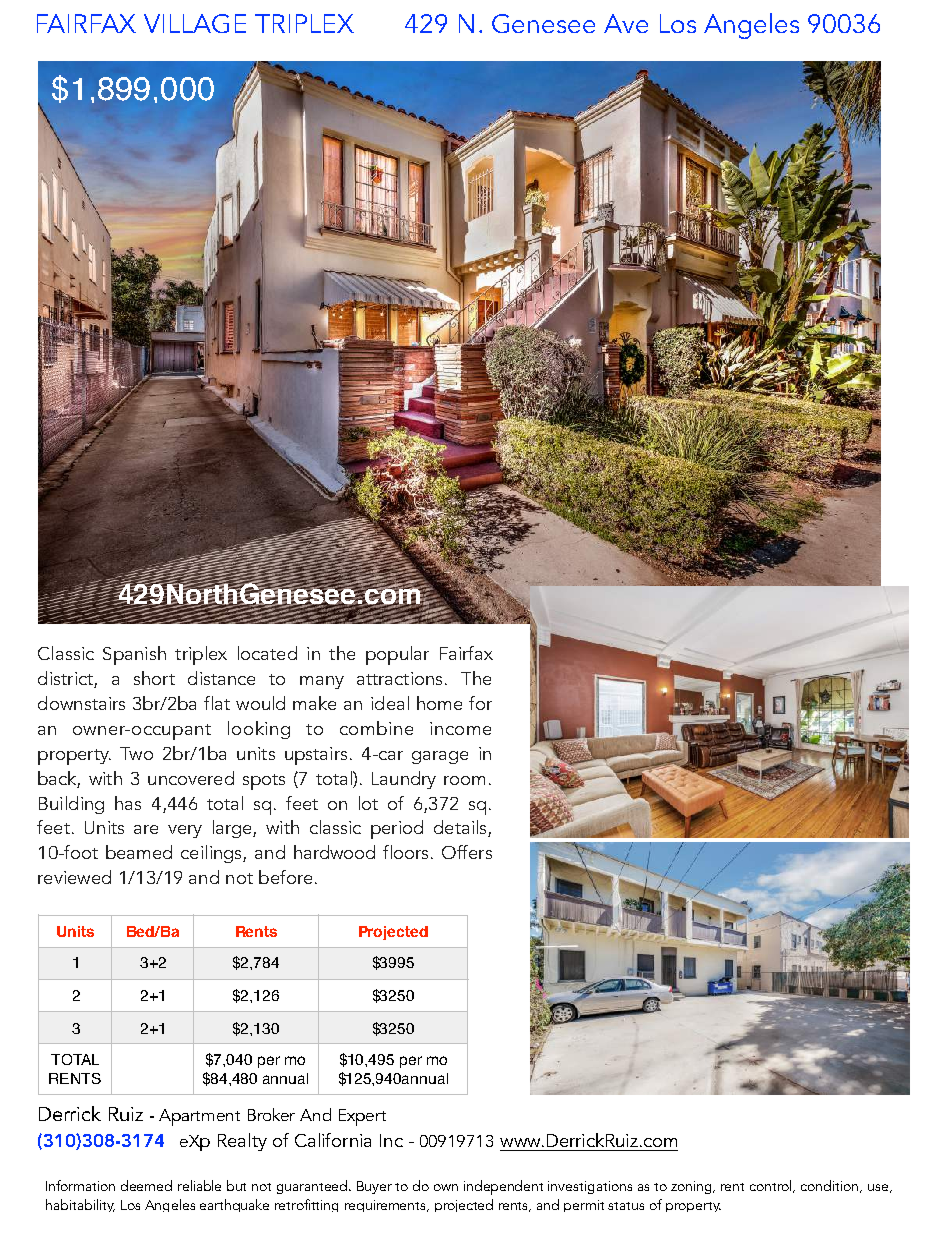 This image has height=1233, width=952. Describe the element at coordinates (464, 780) in the image. I see `room` at that location.
